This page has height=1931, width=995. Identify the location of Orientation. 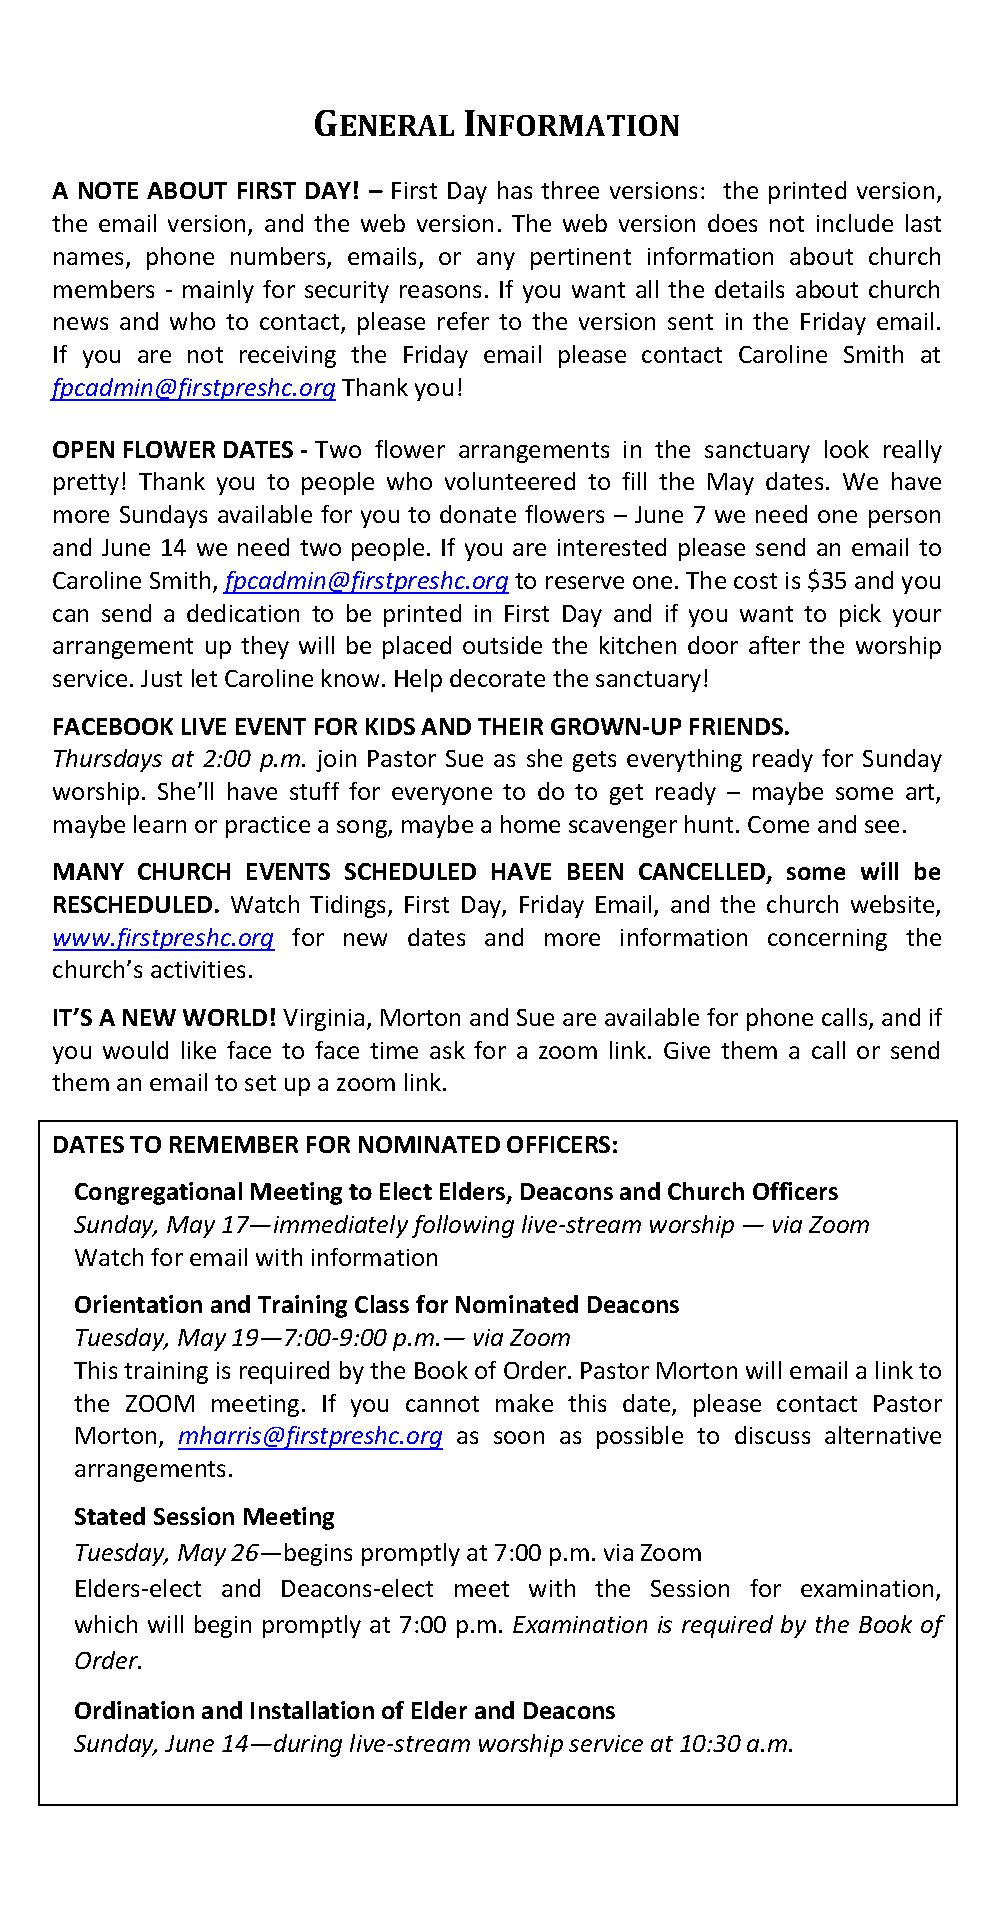
(138, 1304).
